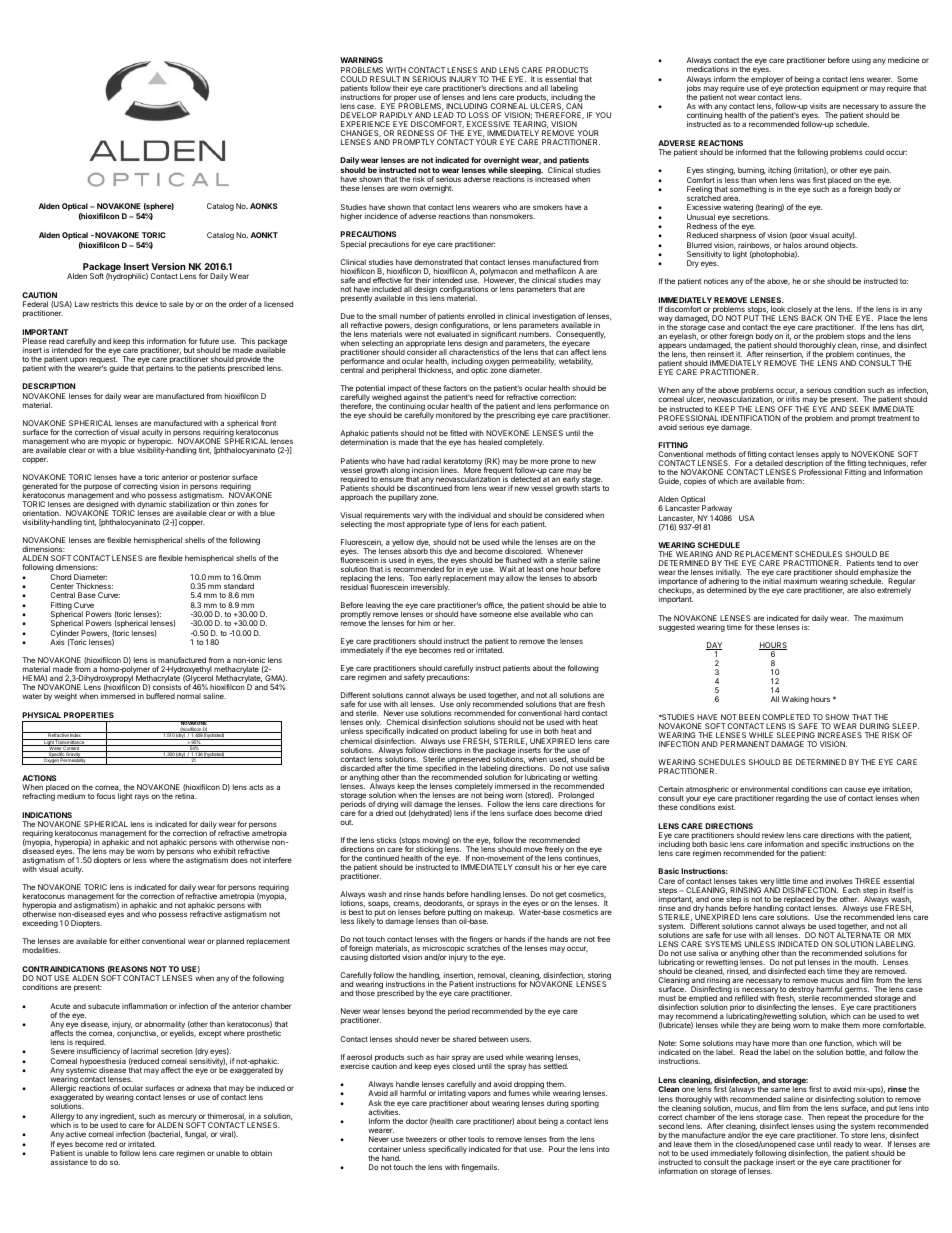 The height and width of the image is (1233, 952). Describe the element at coordinates (361, 60) in the image. I see `WARNINGS` at that location.
